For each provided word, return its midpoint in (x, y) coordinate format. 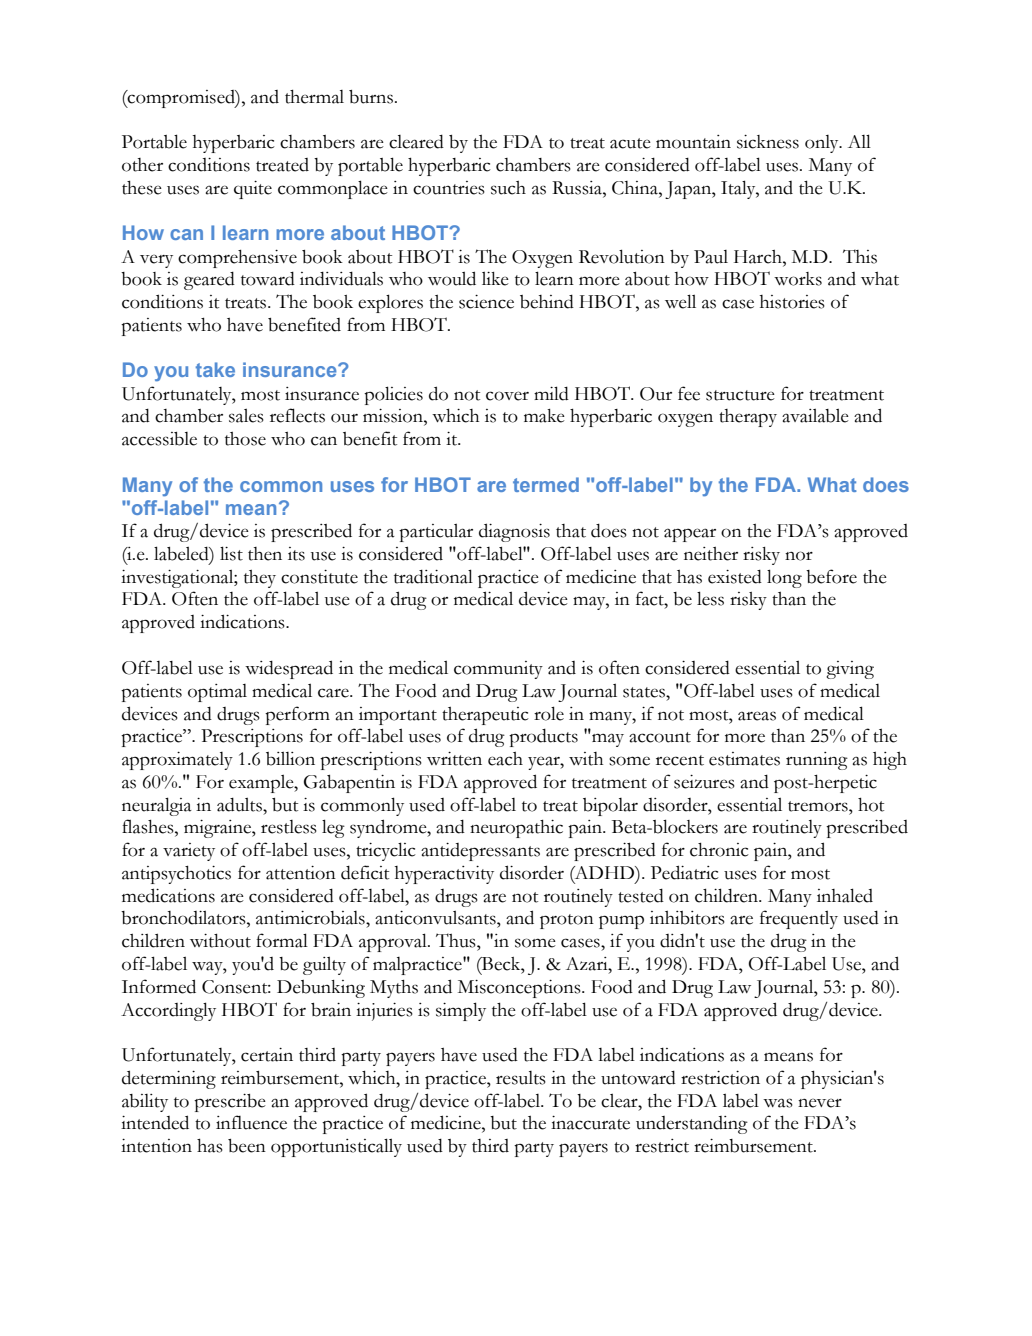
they (260, 579)
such (508, 188)
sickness (768, 142)
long (784, 578)
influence (251, 1122)
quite (253, 190)
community (498, 670)
